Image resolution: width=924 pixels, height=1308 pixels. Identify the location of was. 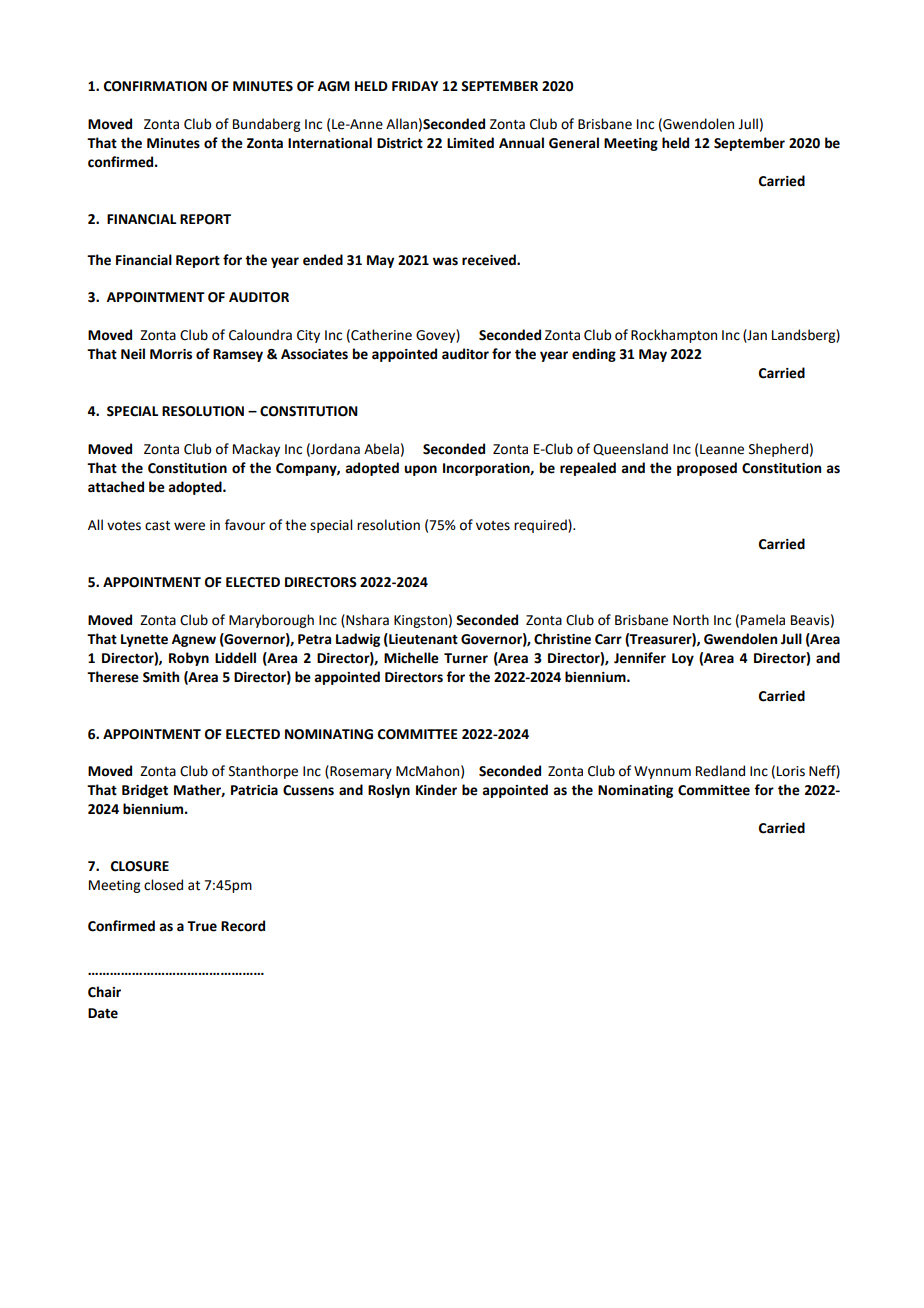
(445, 261).
